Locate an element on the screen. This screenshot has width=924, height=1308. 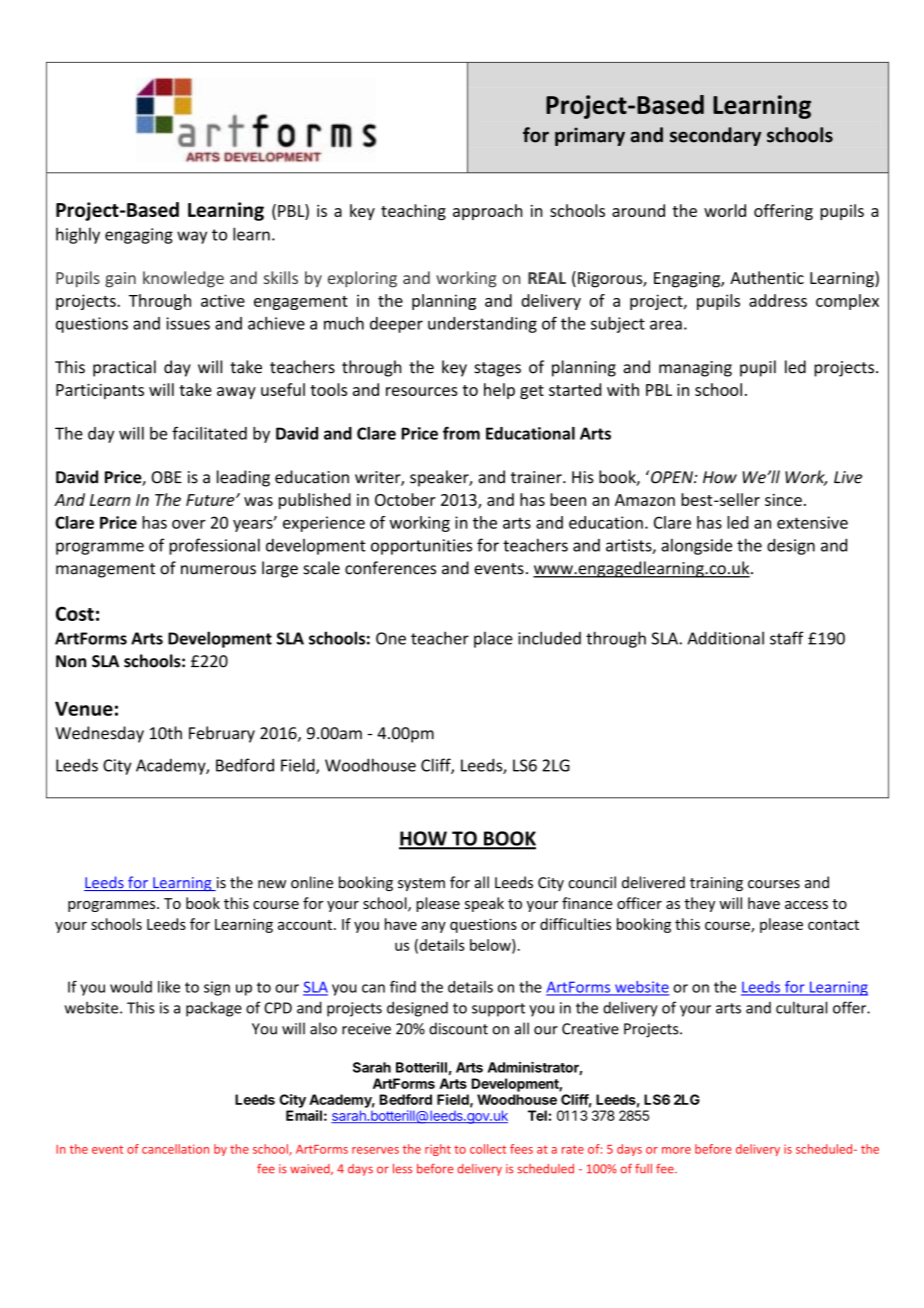
right is located at coordinates (438, 1150).
